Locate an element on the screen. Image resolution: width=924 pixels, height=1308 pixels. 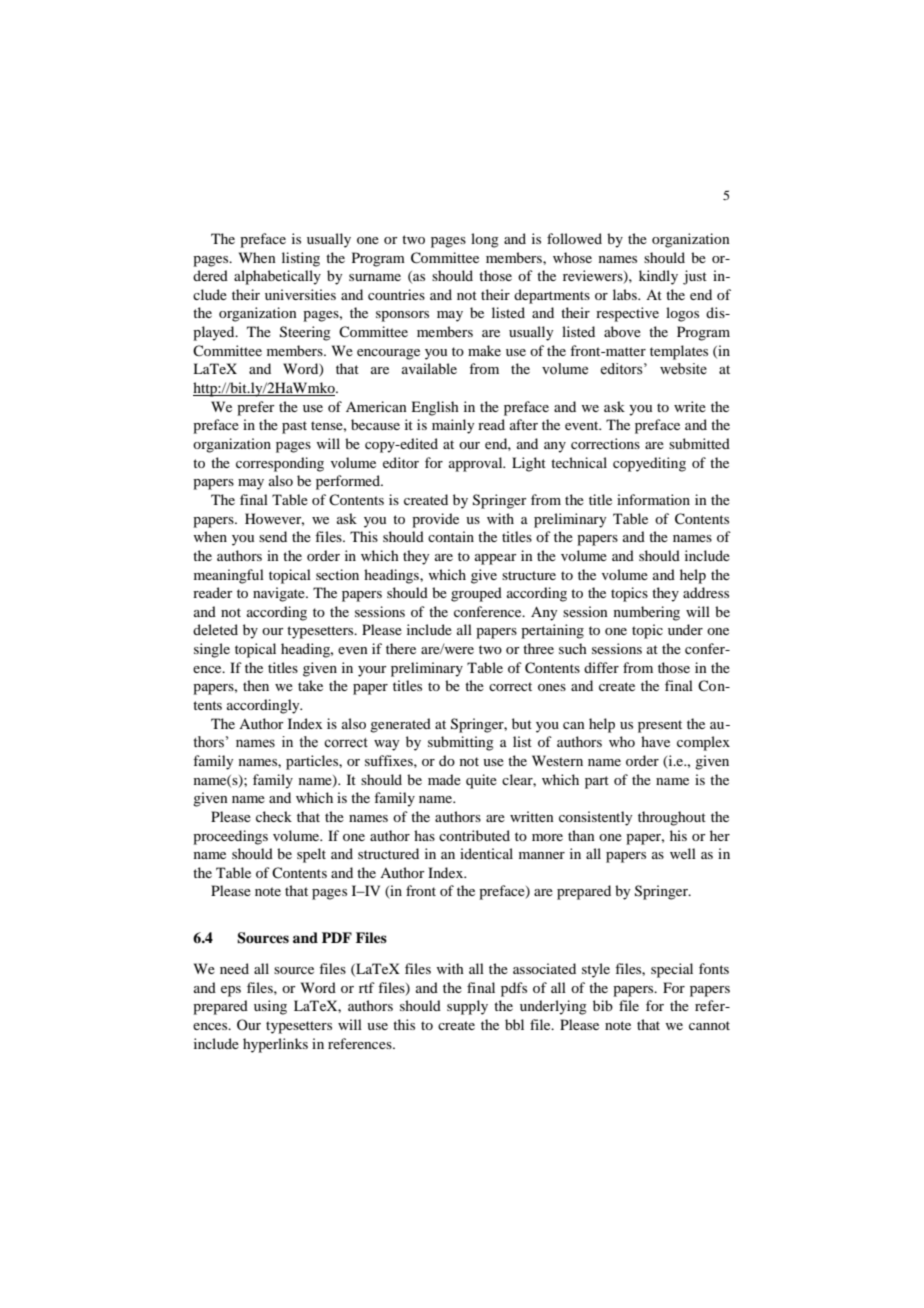
information is located at coordinates (653, 499).
